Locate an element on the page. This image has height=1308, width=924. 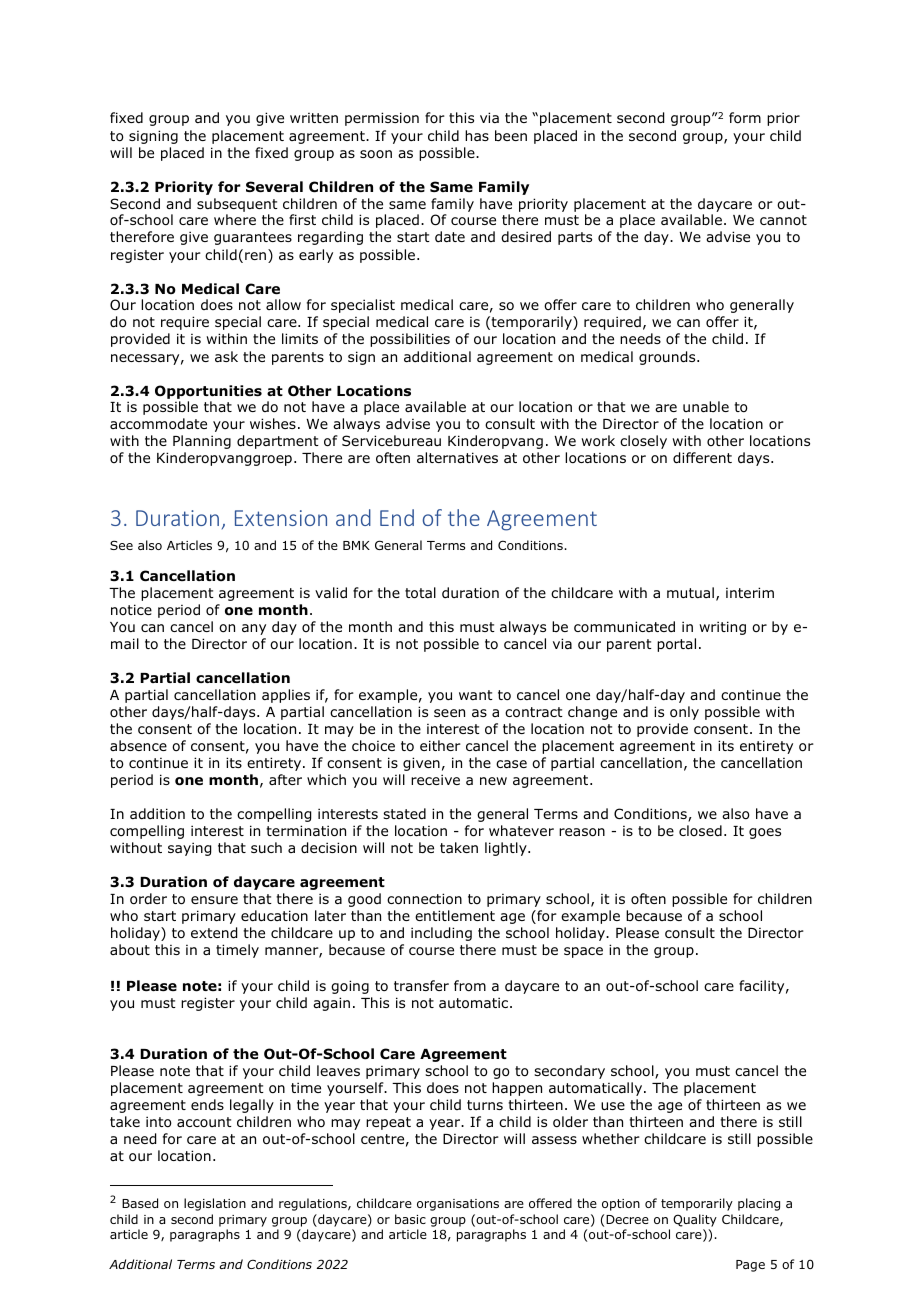
form is located at coordinates (745, 118).
